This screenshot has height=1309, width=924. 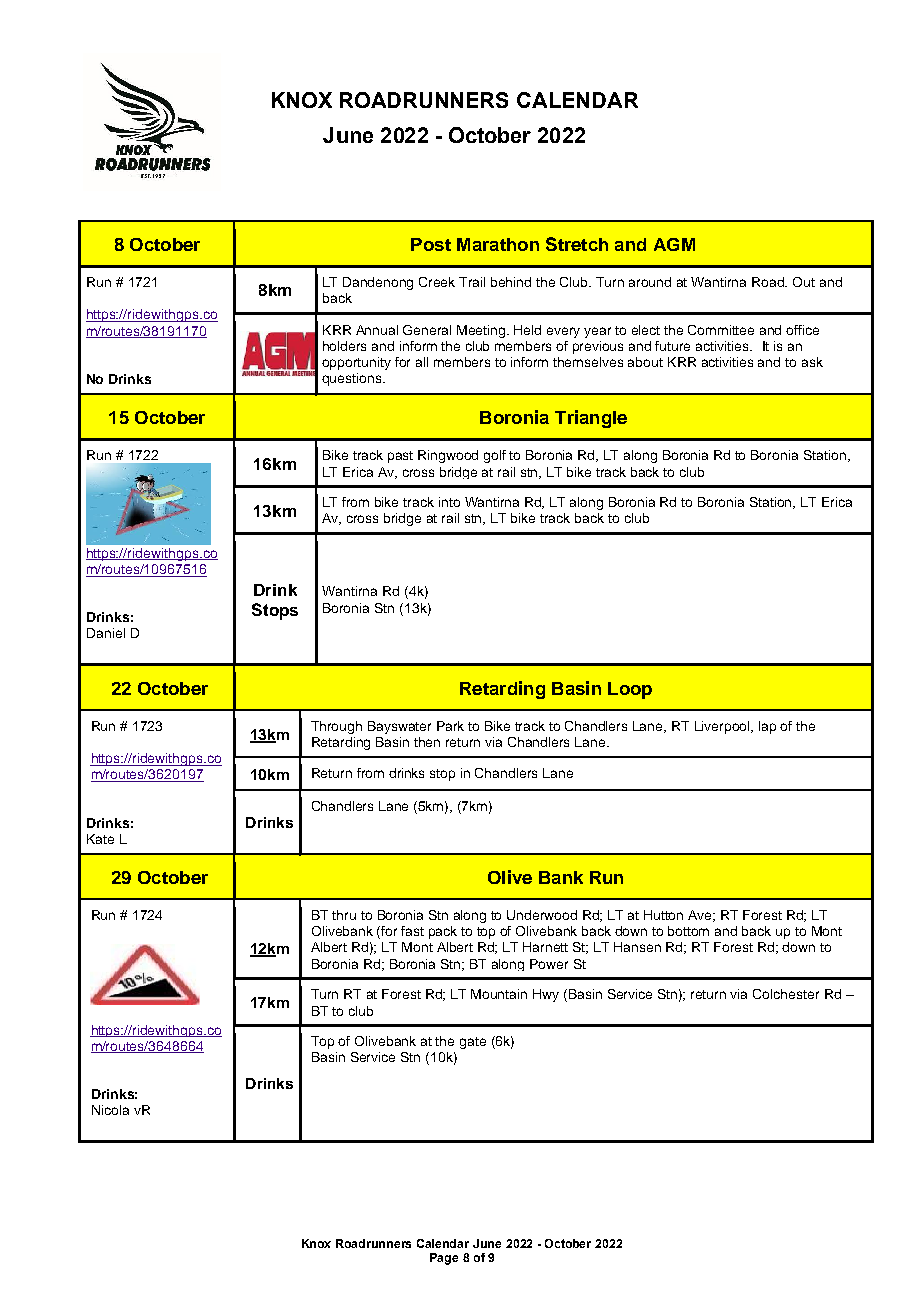 I want to click on Page, so click(x=444, y=1259).
